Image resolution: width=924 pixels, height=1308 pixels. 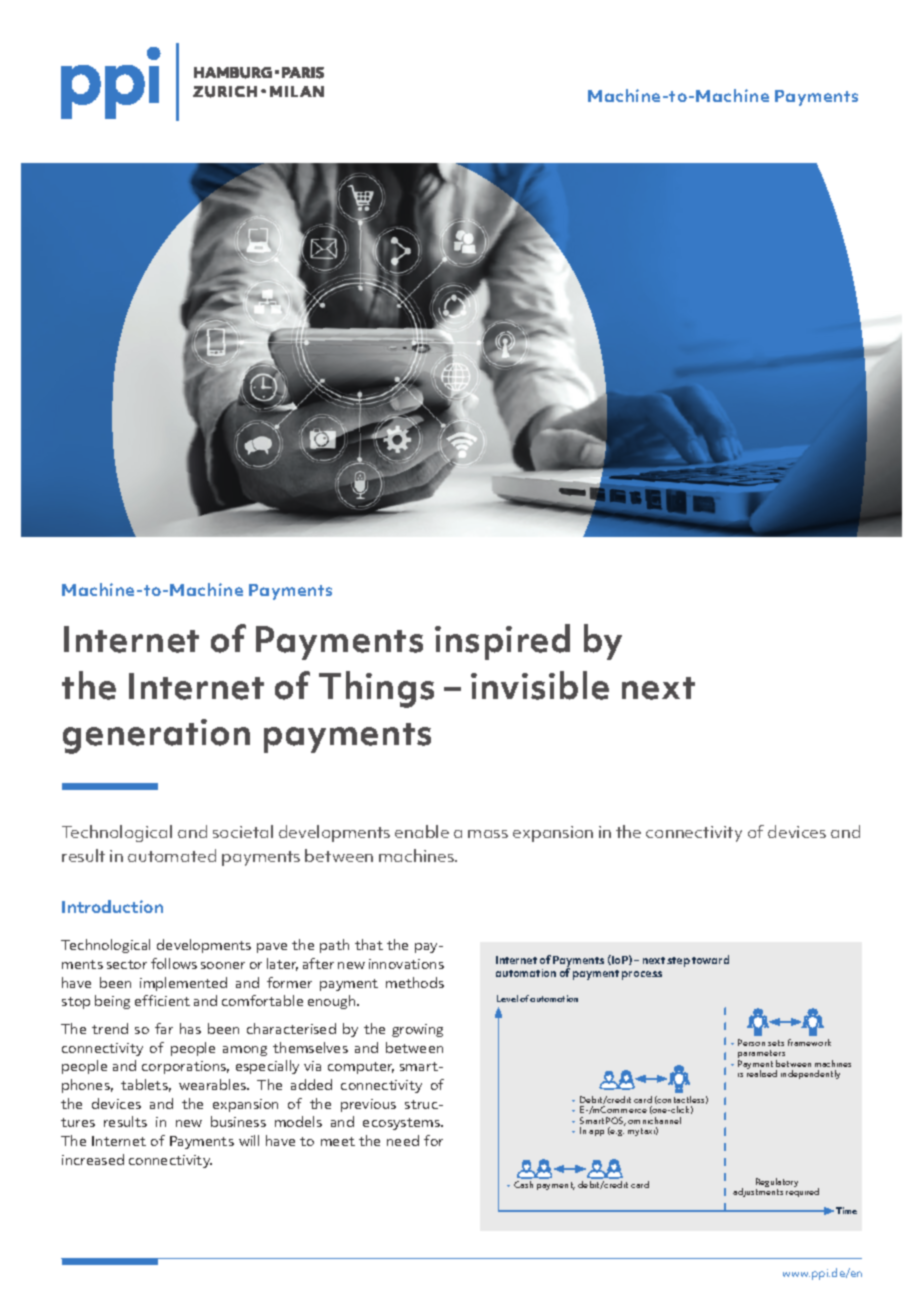 What do you see at coordinates (488, 834) in the screenshot?
I see `mass` at bounding box center [488, 834].
